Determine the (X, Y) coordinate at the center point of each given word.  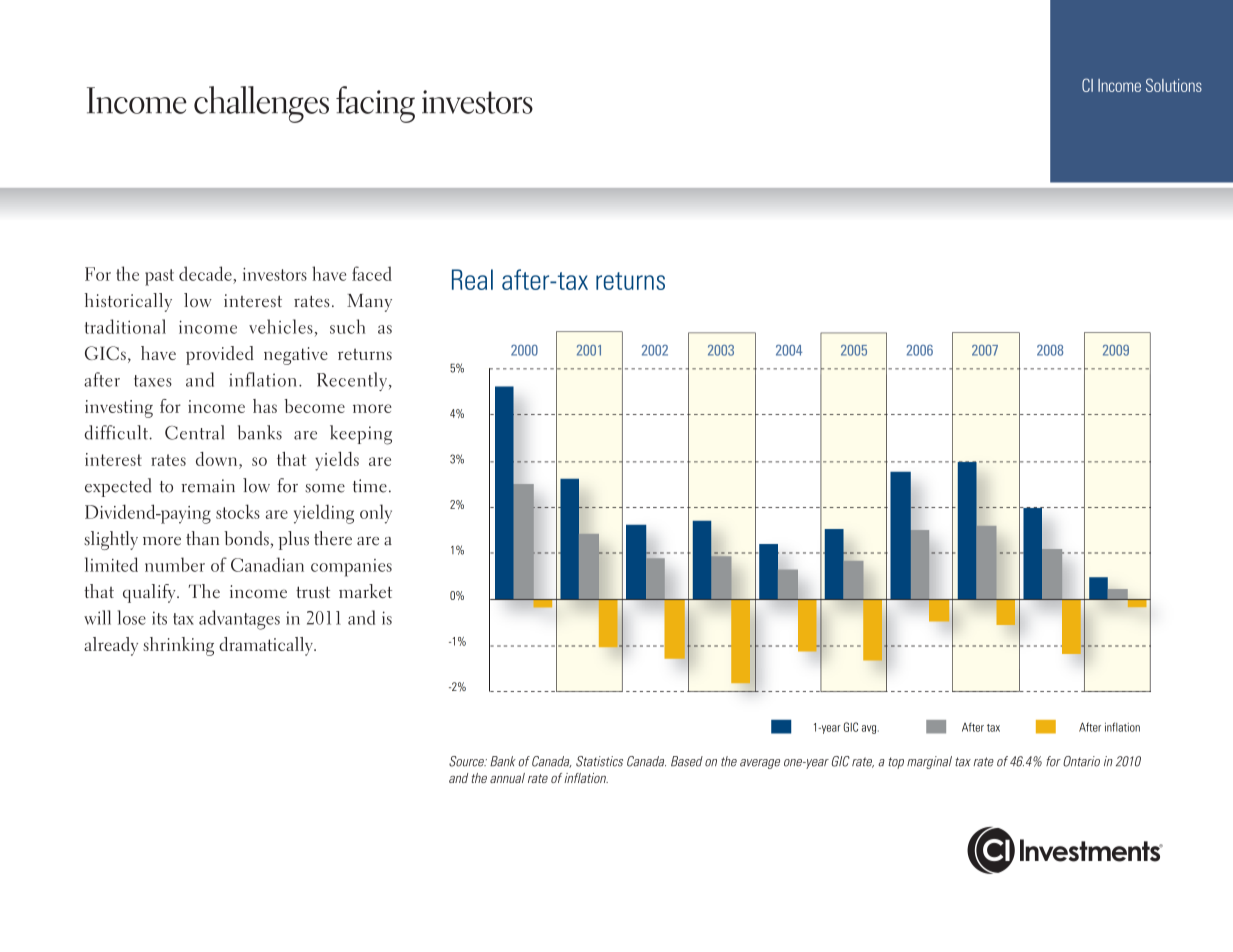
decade (205, 273)
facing (375, 104)
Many (369, 303)
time (370, 486)
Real (472, 279)
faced (372, 273)
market (365, 591)
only (376, 514)
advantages (239, 620)
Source (468, 761)
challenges (261, 104)
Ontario (1081, 761)
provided (220, 355)
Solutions (1174, 85)
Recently (352, 381)
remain (208, 486)
